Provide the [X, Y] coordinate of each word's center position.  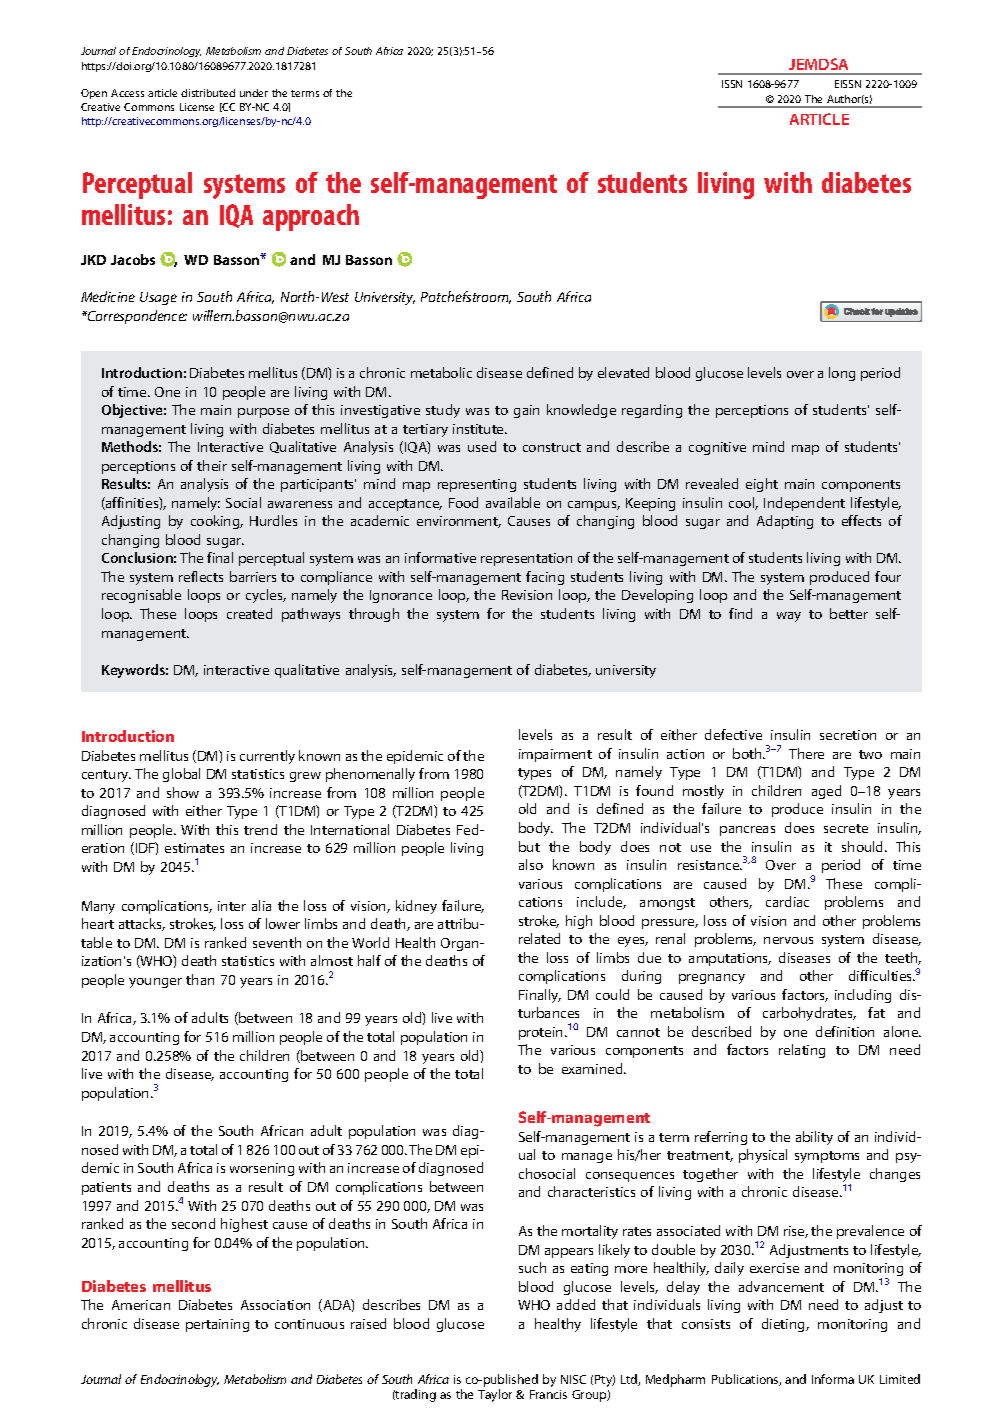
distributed [208, 93]
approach [311, 217]
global [181, 775]
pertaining [217, 1325]
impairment [555, 755]
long [842, 374]
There [806, 753]
